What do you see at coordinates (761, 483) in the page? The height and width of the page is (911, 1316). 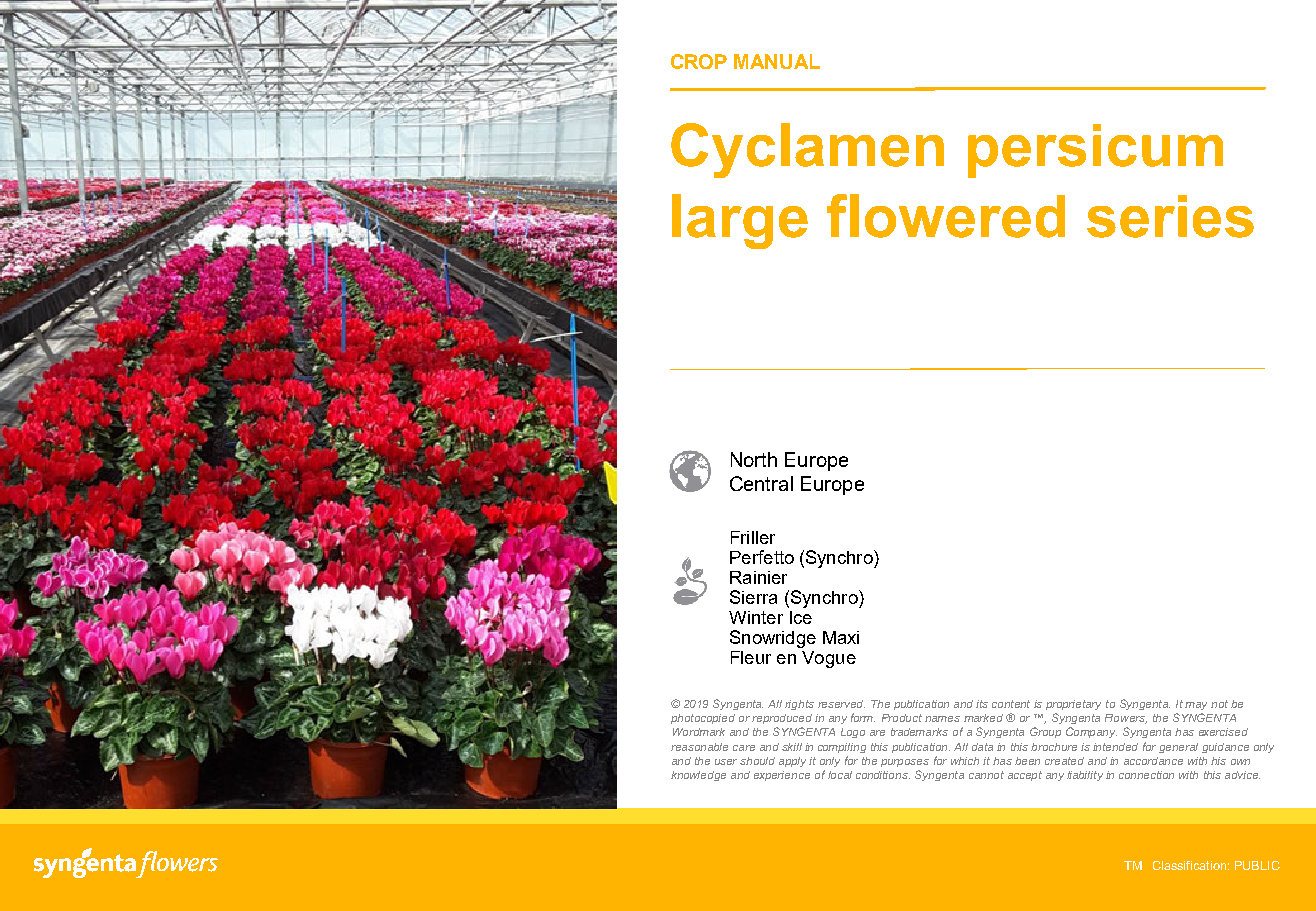 I see `Central` at bounding box center [761, 483].
